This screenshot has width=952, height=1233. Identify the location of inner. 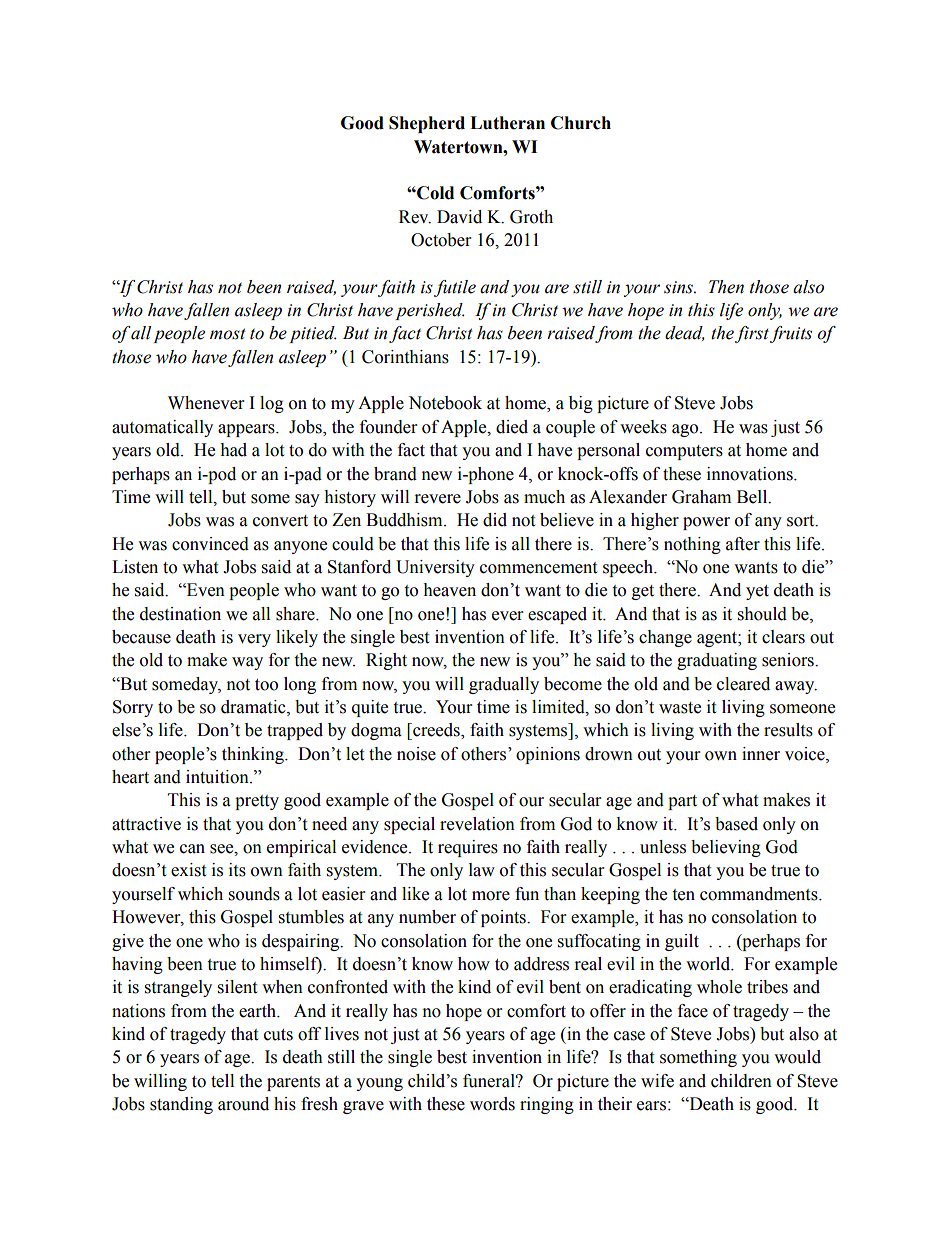
(761, 754).
